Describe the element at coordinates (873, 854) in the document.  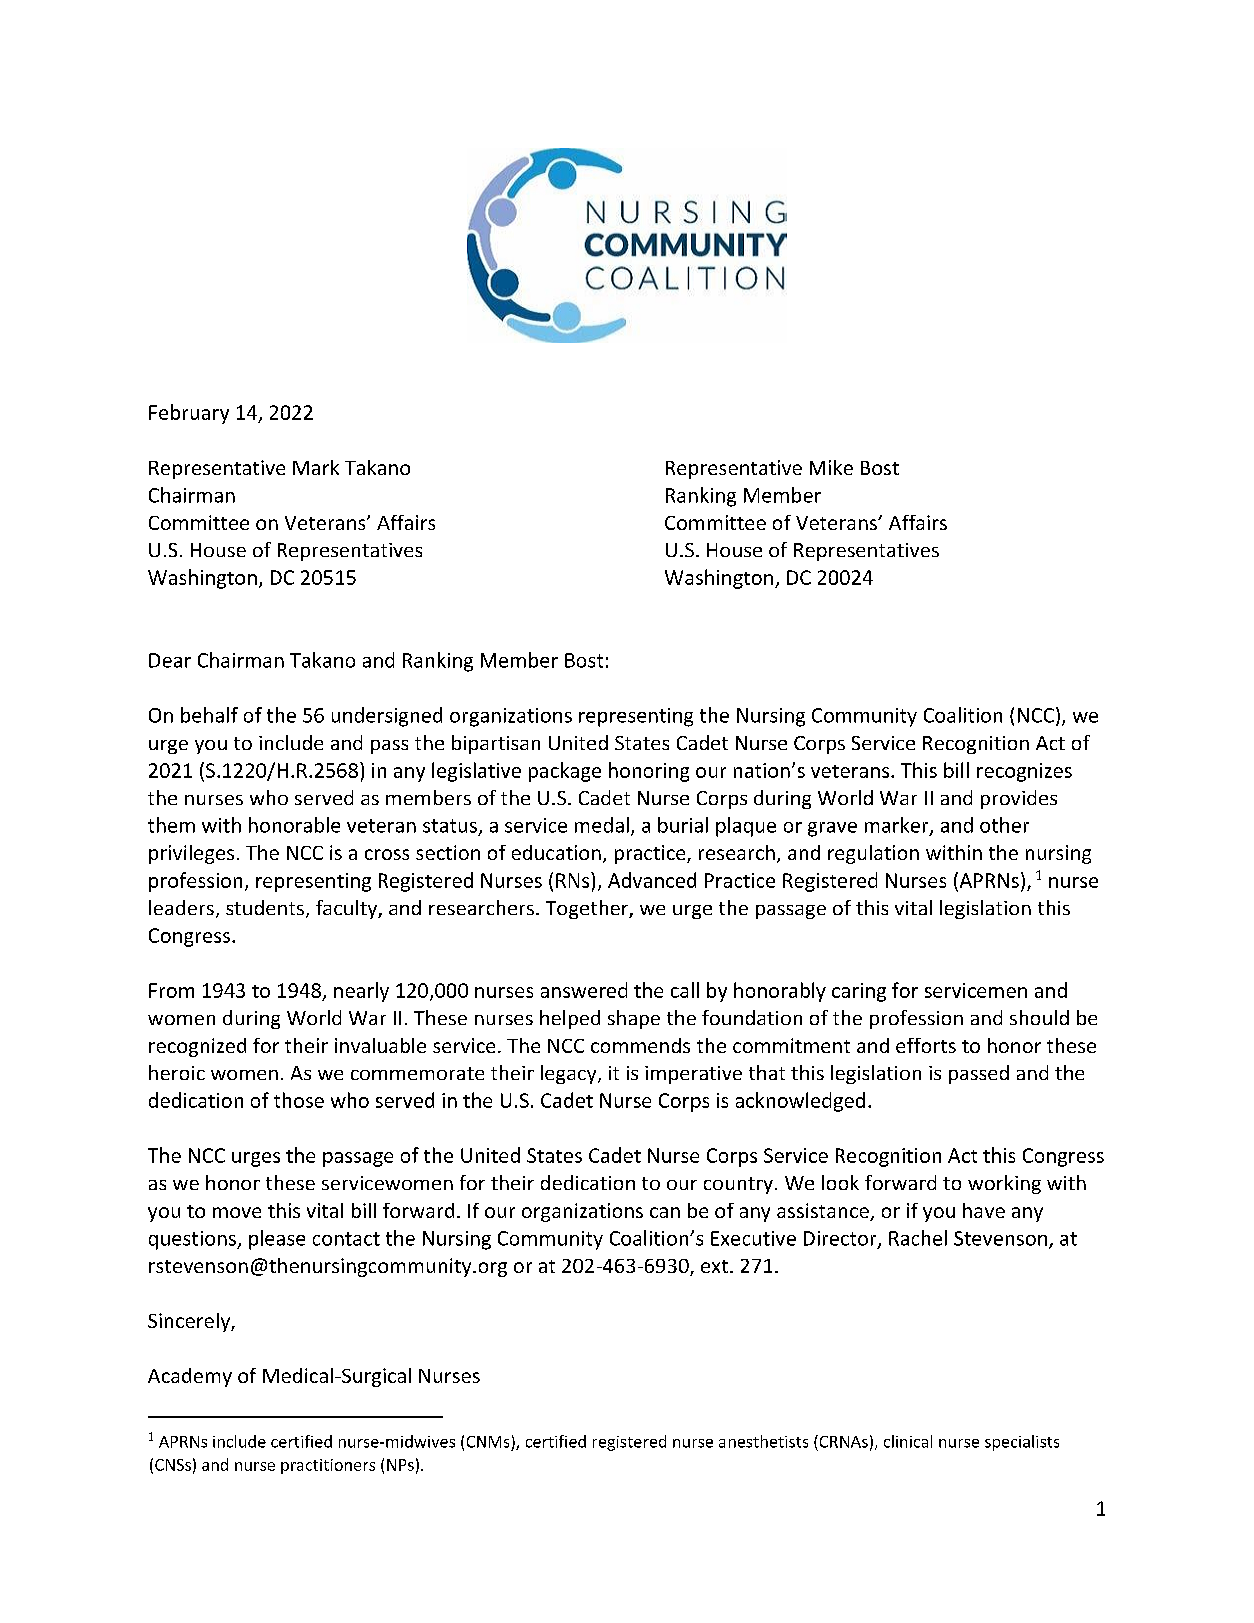
I see `regulation` at that location.
